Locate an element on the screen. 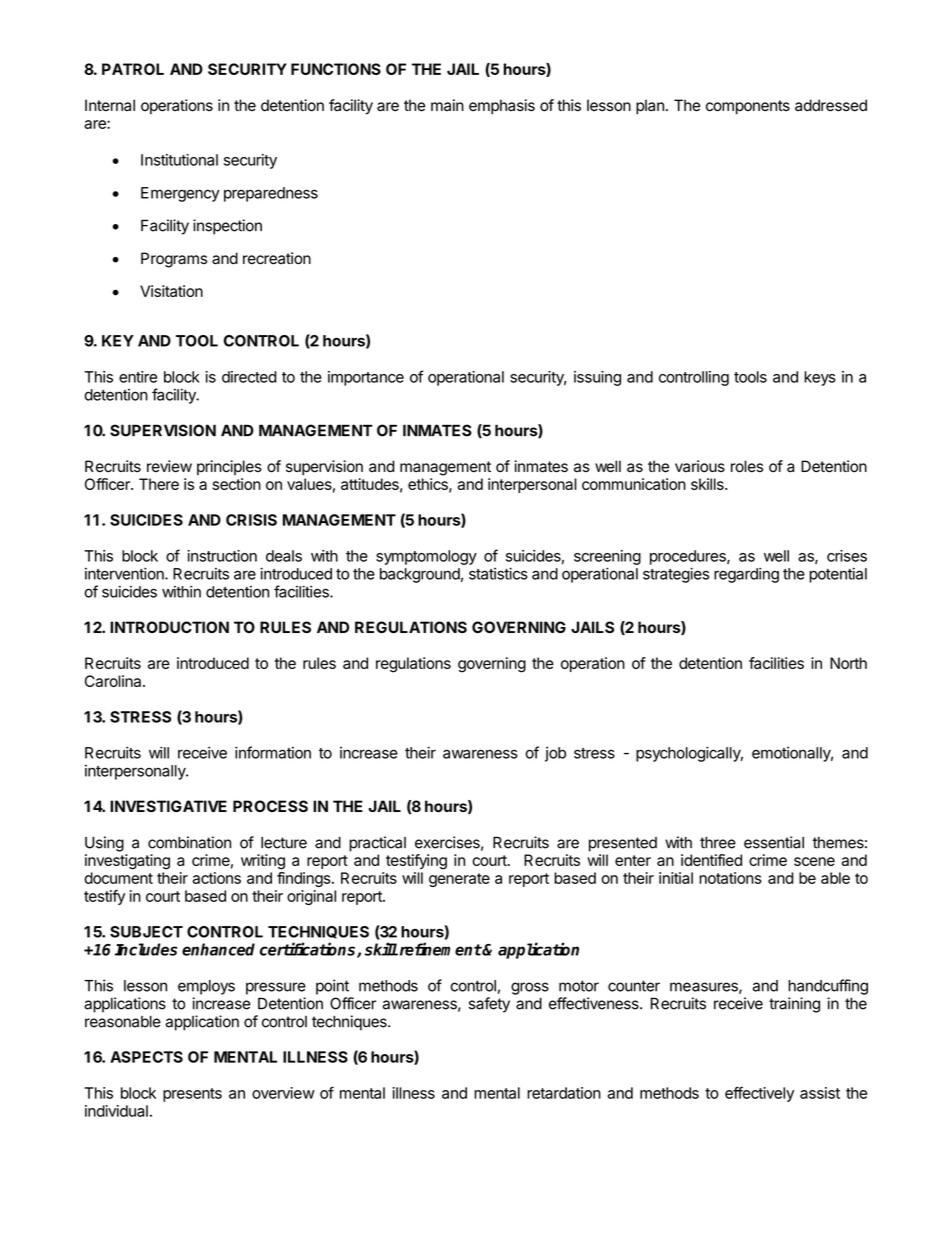 The image size is (952, 1233). presents is located at coordinates (192, 1095).
